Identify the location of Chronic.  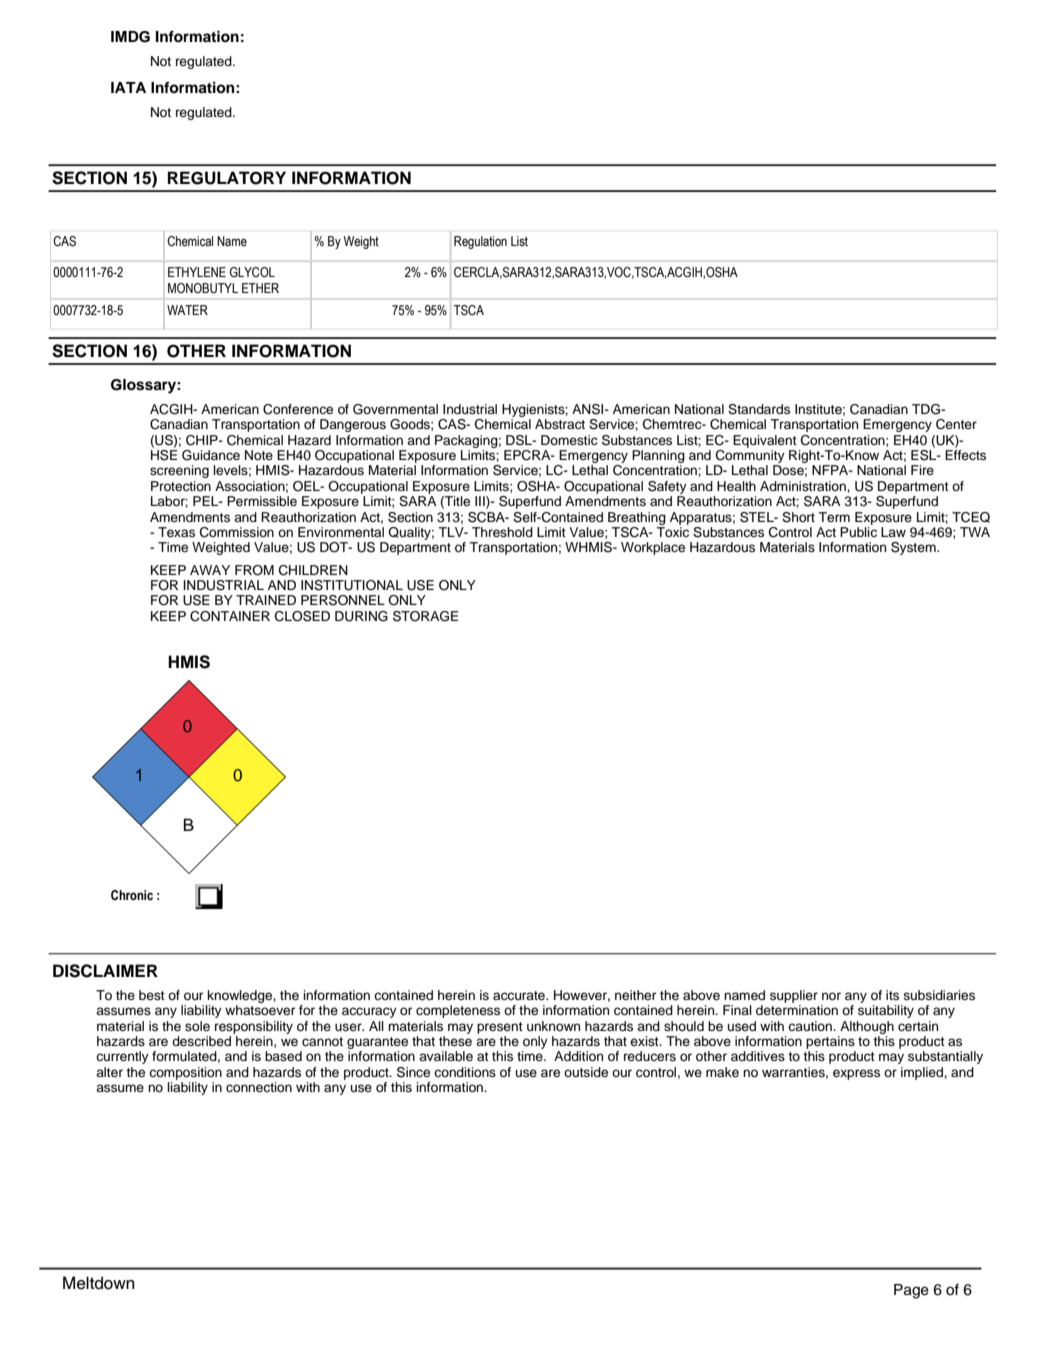
(132, 895).
